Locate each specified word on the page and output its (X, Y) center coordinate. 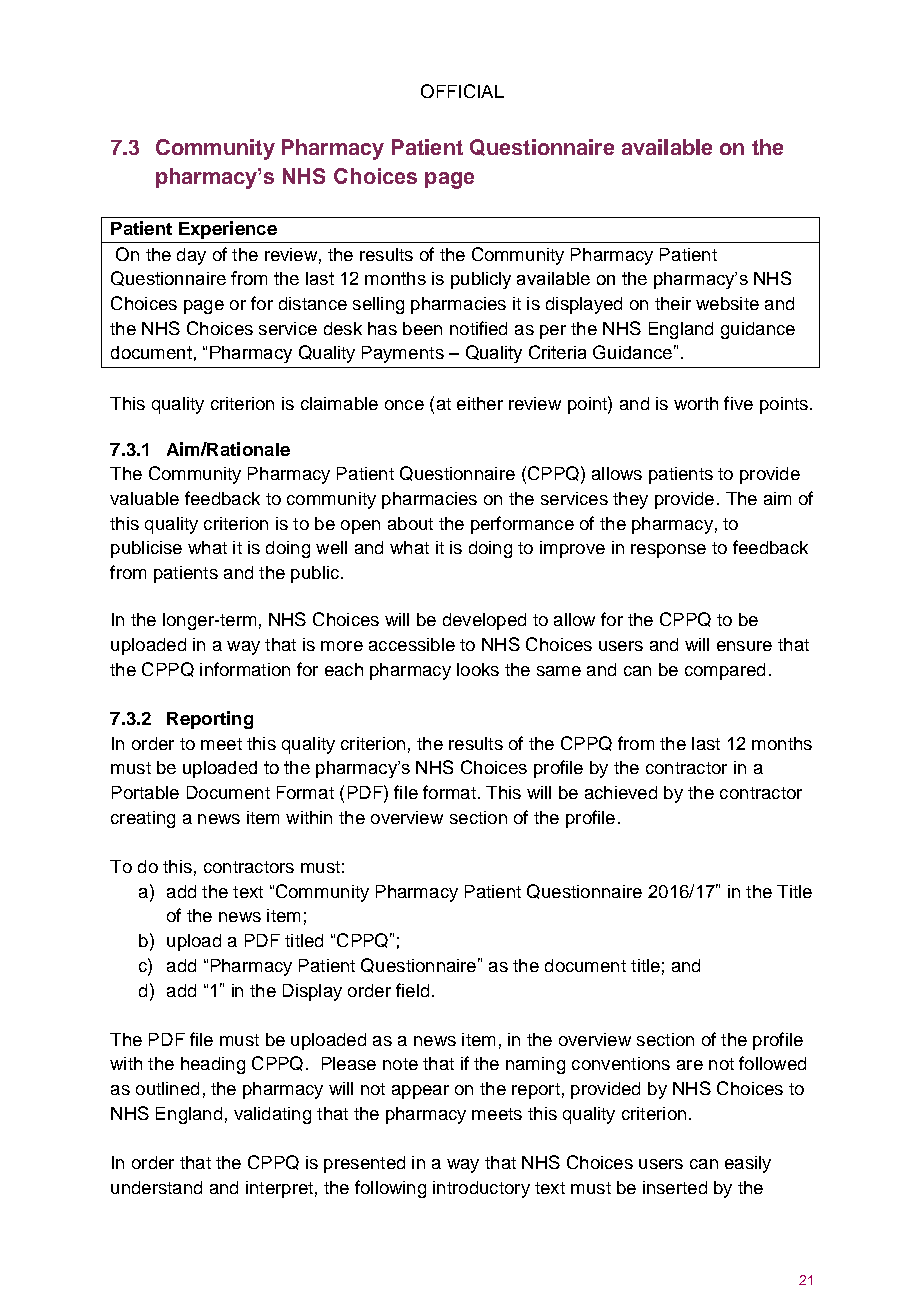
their (673, 303)
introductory (481, 1189)
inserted (675, 1187)
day (191, 256)
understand (156, 1187)
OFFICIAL (462, 91)
